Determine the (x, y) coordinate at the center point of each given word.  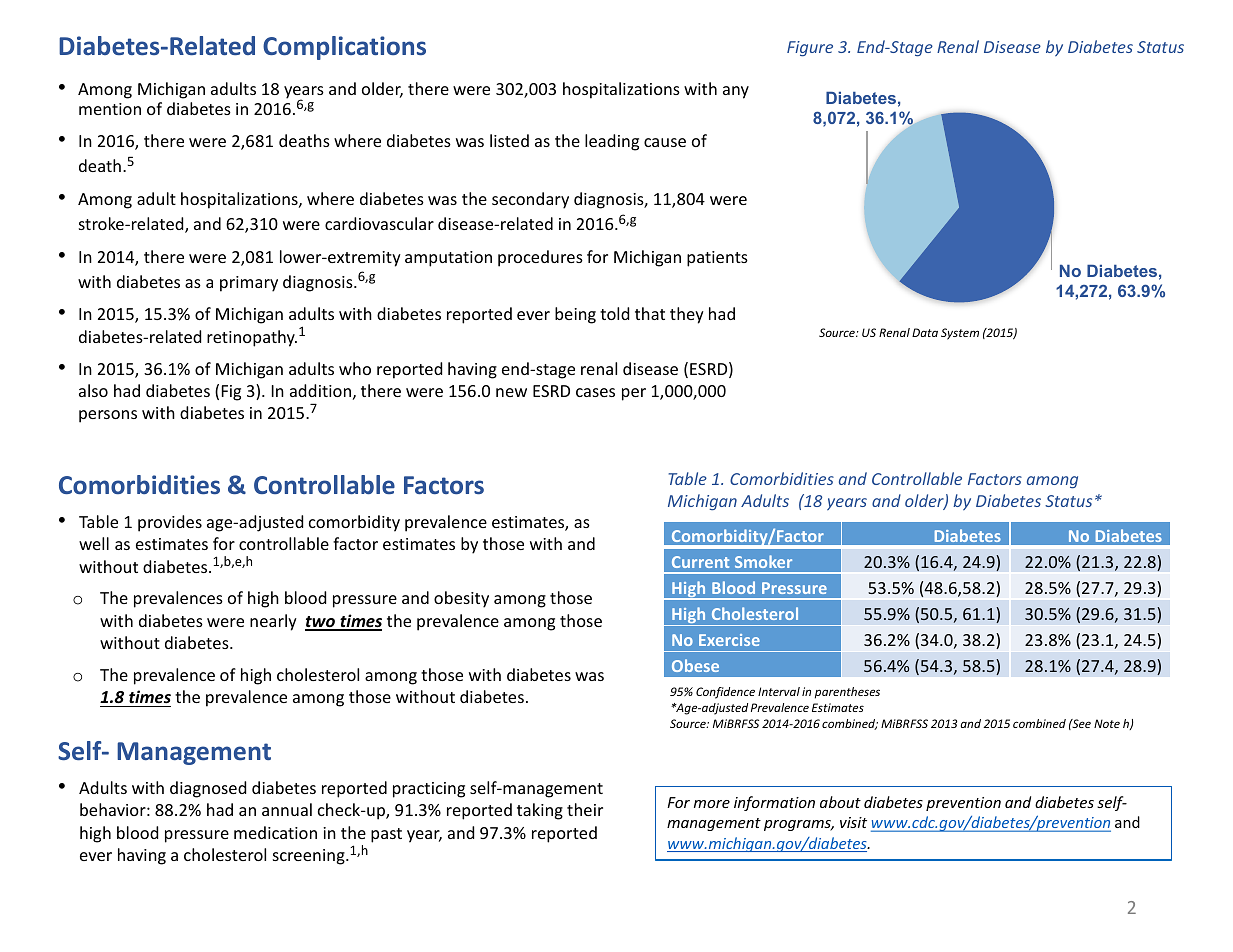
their (585, 809)
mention (110, 109)
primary (249, 284)
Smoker (763, 561)
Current (700, 562)
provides (170, 523)
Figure (810, 49)
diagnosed (208, 789)
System (960, 334)
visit (853, 822)
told (614, 313)
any (736, 92)
